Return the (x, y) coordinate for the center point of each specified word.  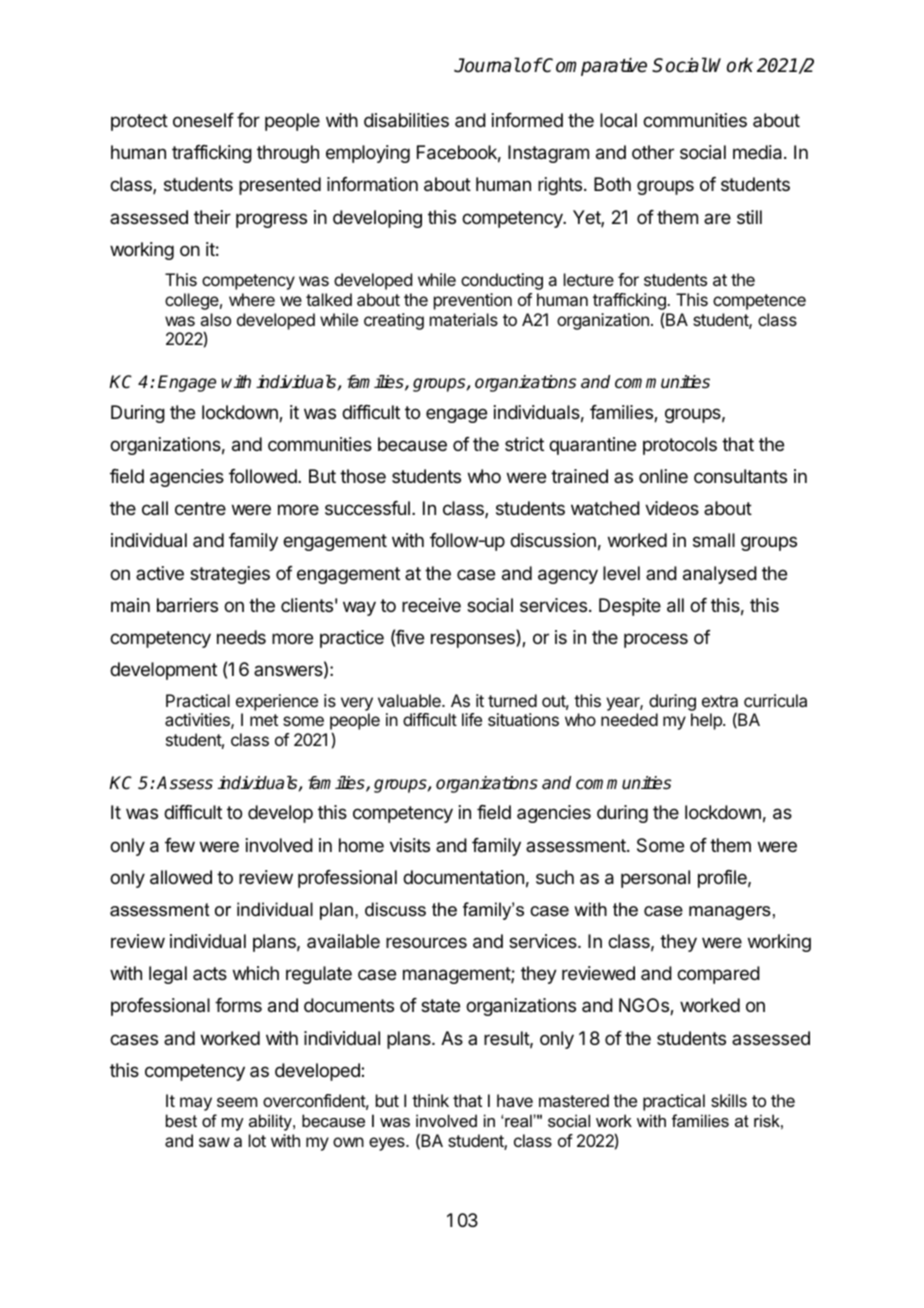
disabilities (406, 120)
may (196, 1104)
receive (431, 605)
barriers (187, 605)
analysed (720, 575)
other (653, 152)
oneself (203, 120)
